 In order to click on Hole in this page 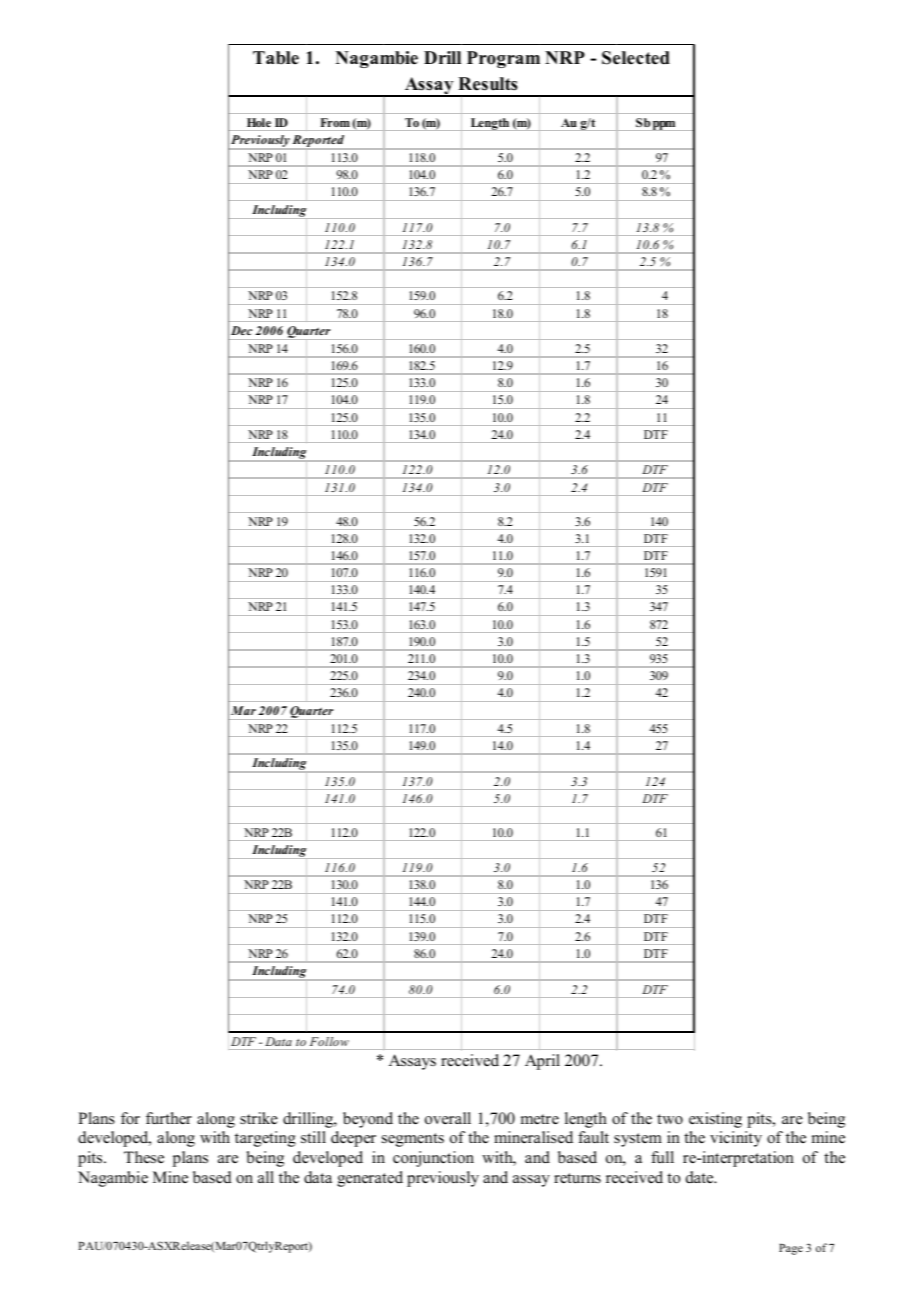, I will do `click(259, 122)`.
